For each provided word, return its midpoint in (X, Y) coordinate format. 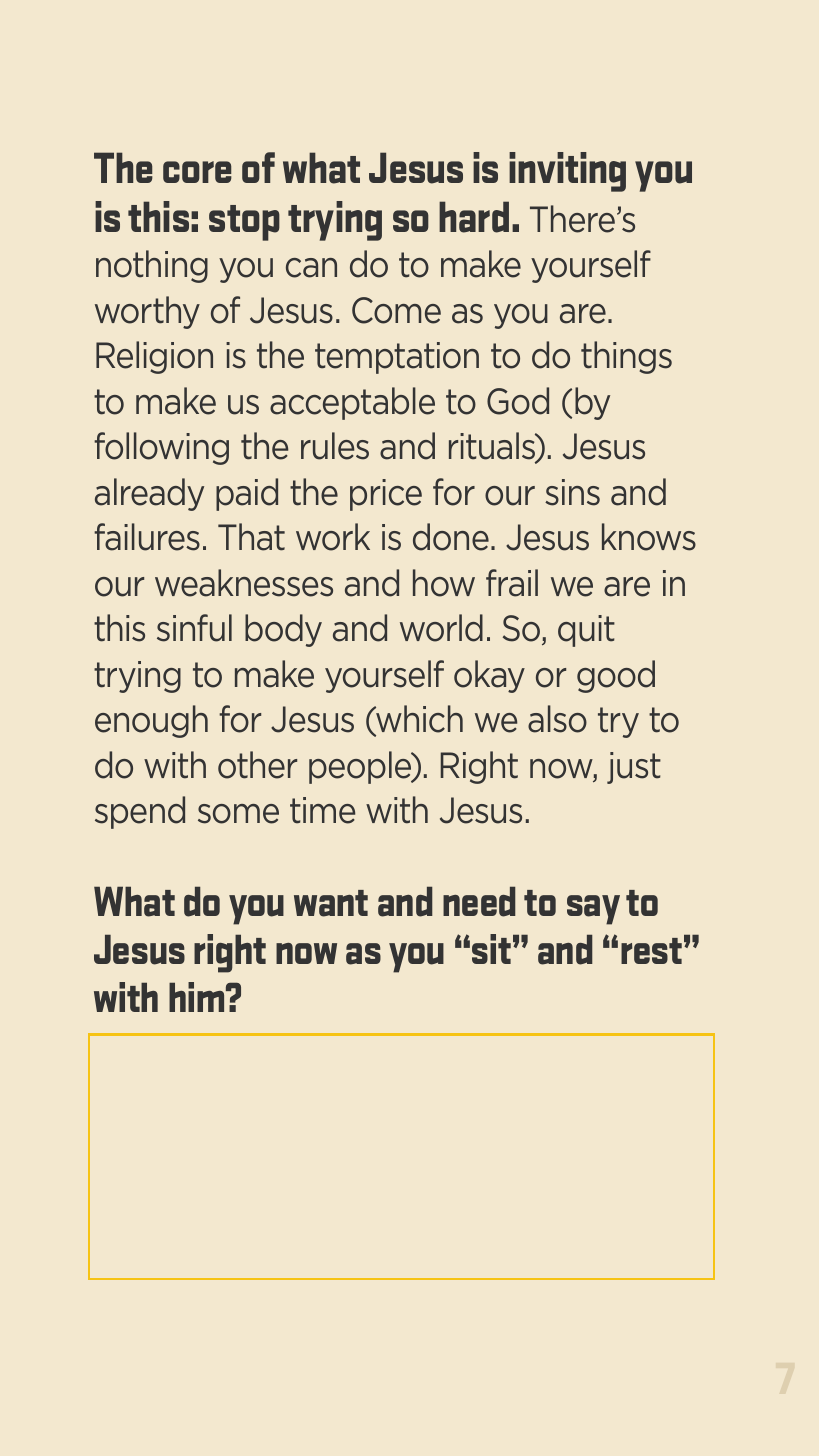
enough (151, 721)
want (331, 903)
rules (335, 446)
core (197, 172)
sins (572, 492)
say (593, 910)
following (161, 448)
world (441, 628)
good (616, 676)
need (479, 901)
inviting (567, 172)
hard (474, 217)
